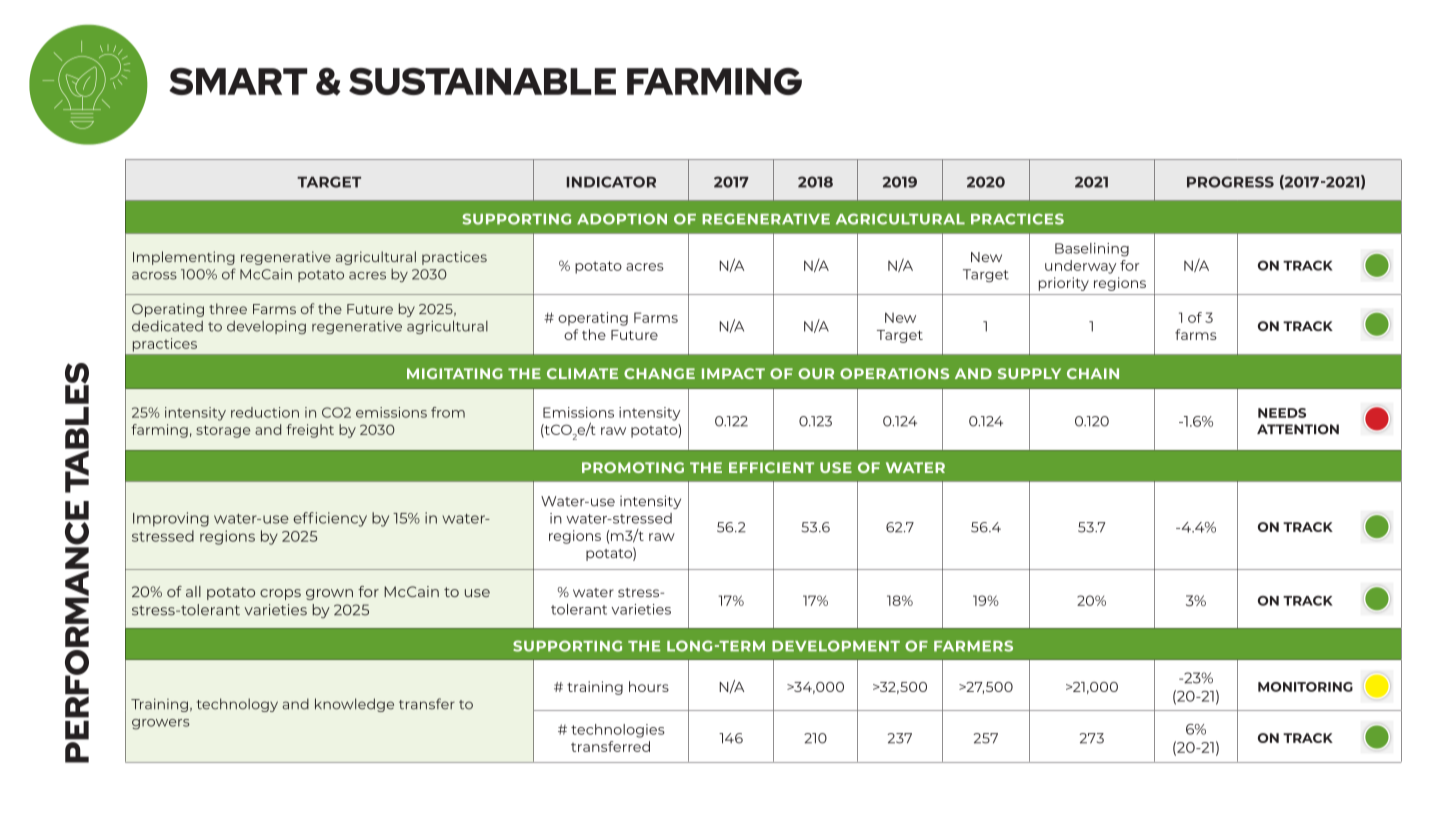 This screenshot has width=1456, height=819. I want to click on ATTENTION, so click(1298, 429).
